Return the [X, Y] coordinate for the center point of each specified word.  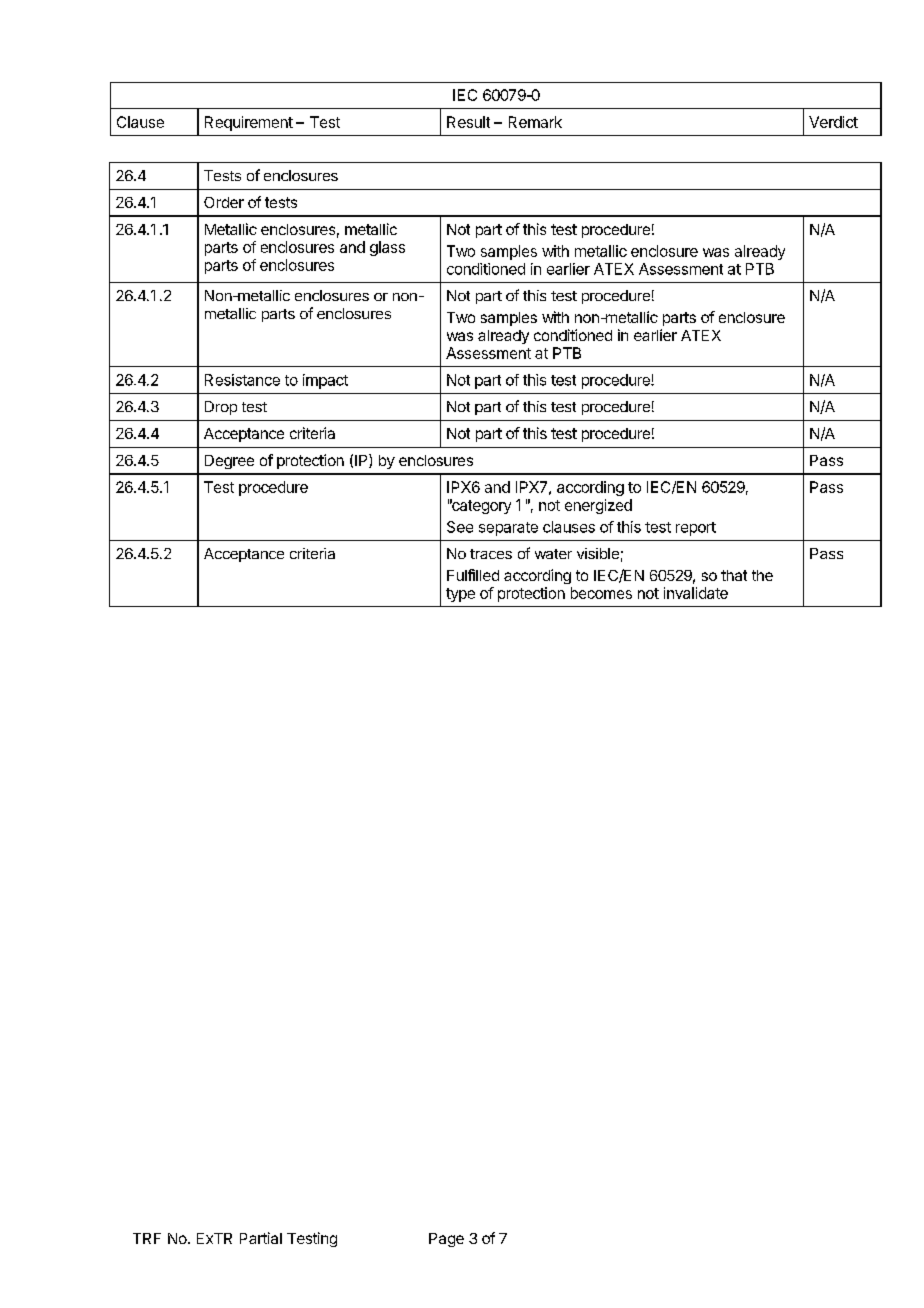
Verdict [833, 122]
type [460, 595]
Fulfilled [473, 575]
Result [468, 122]
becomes [601, 593]
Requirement [249, 123]
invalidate [696, 593]
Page [446, 1240]
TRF [147, 1238]
